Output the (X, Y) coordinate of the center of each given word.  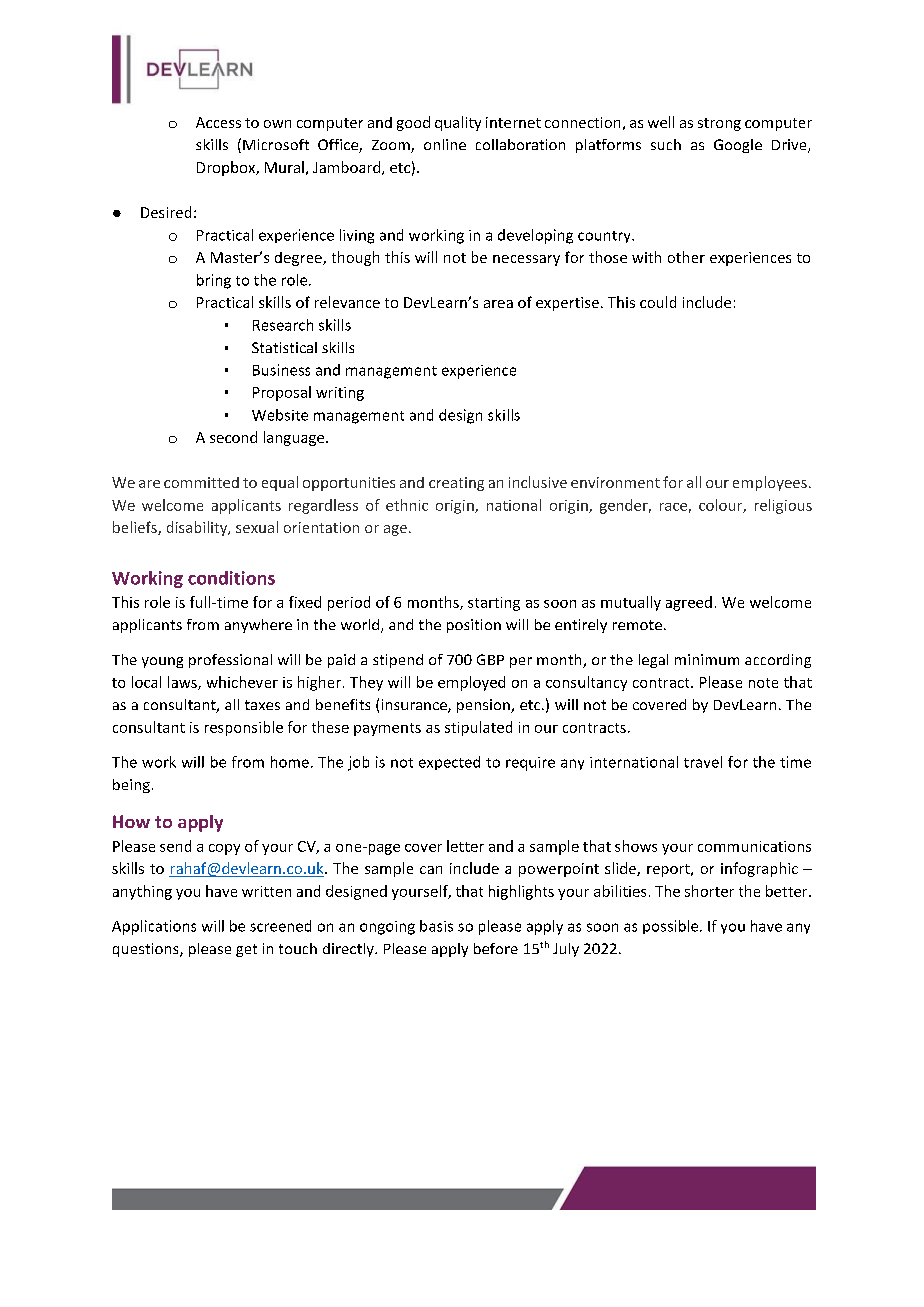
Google (738, 146)
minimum (707, 659)
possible (672, 927)
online (445, 144)
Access (218, 122)
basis (436, 926)
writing (340, 394)
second (233, 437)
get (246, 950)
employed (471, 683)
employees (770, 483)
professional (230, 661)
